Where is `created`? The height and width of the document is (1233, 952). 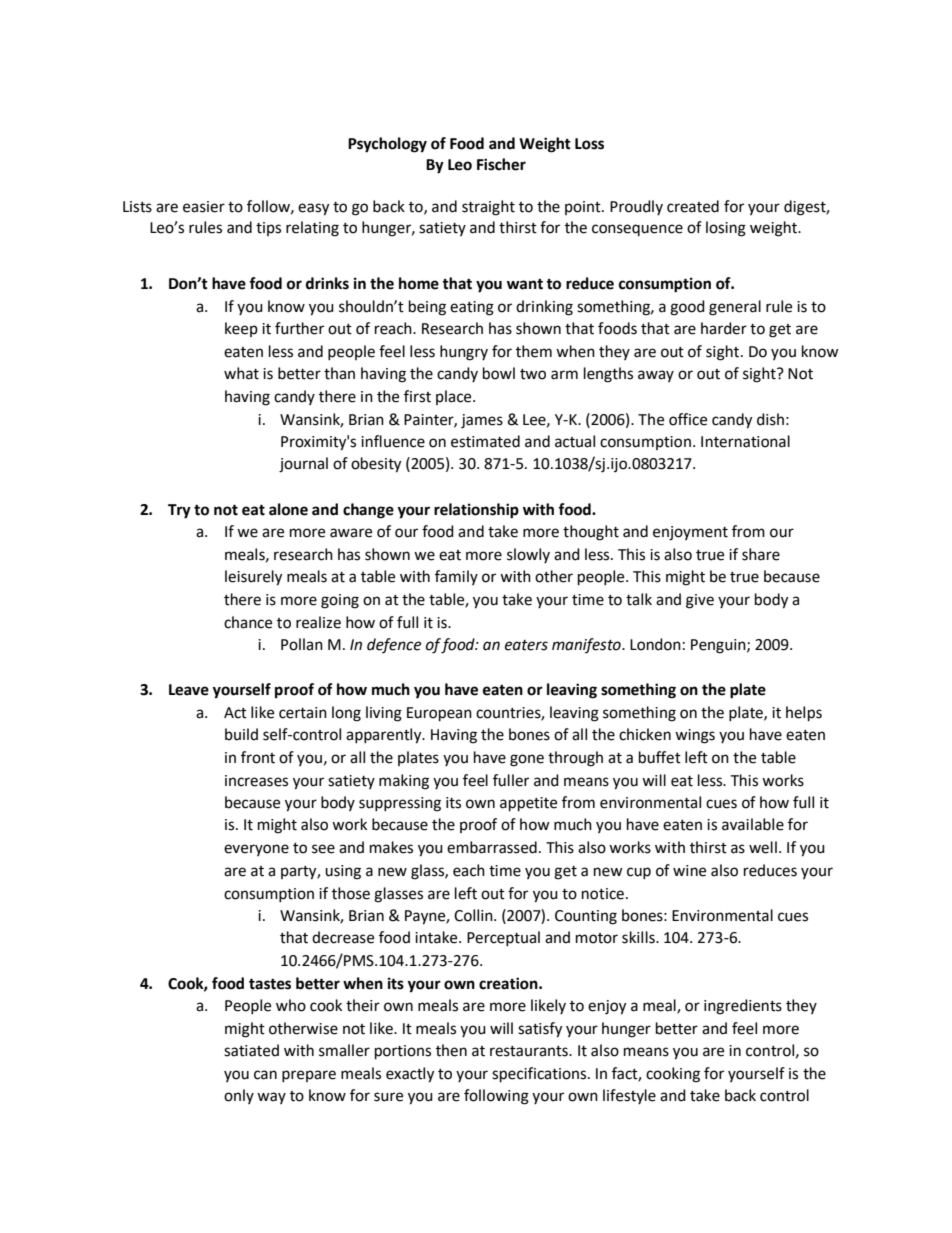 created is located at coordinates (693, 206).
